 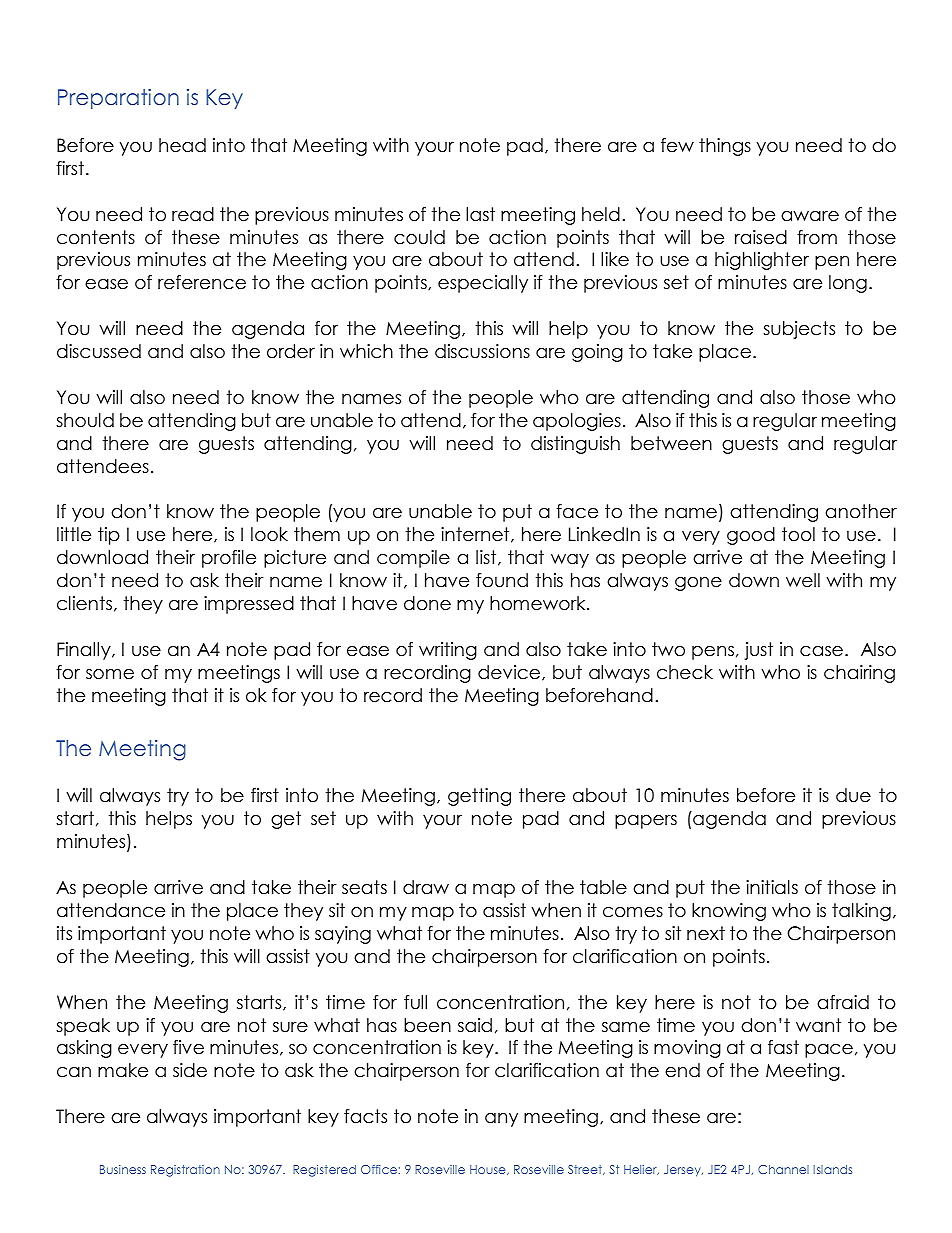 What do you see at coordinates (480, 214) in the screenshot?
I see `last` at bounding box center [480, 214].
